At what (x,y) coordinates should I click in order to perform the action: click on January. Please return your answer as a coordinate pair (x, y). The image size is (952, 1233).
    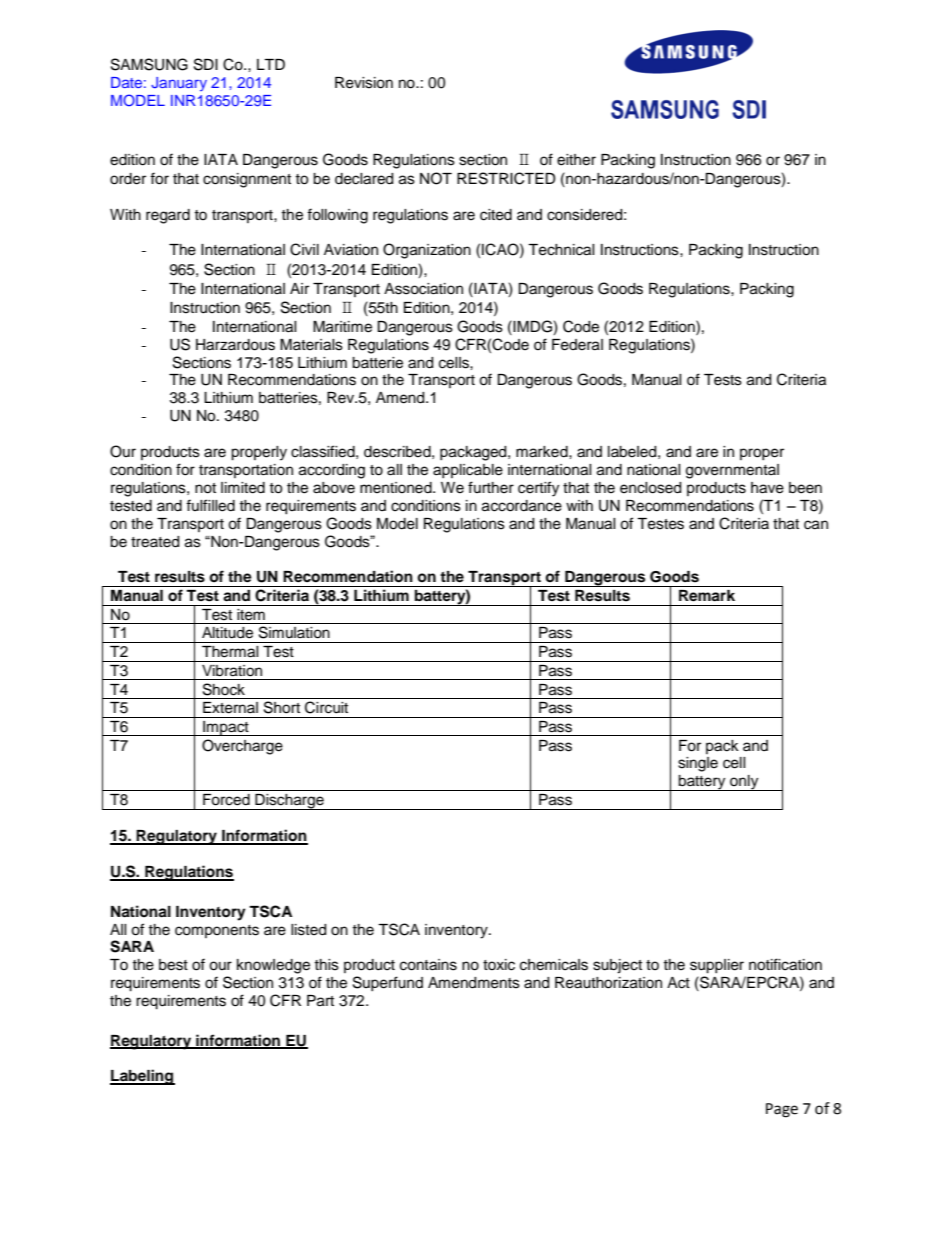
    Looking at the image, I should click on (179, 84).
